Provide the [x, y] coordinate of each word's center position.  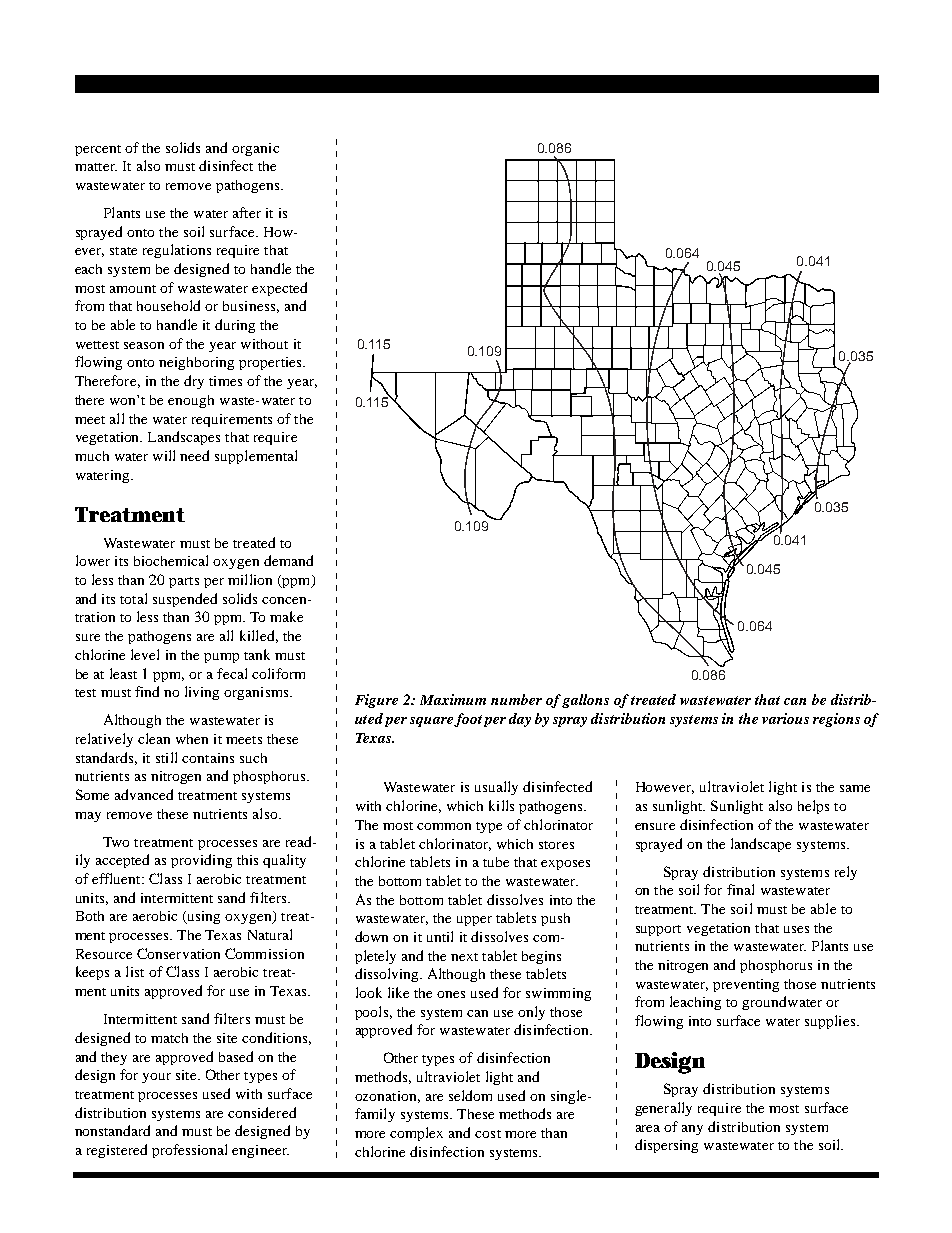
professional [189, 1151]
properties [271, 363]
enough [191, 401]
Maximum [453, 699]
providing [201, 861]
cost [488, 1134]
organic [255, 149]
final [740, 889]
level [145, 654]
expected [279, 289]
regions [836, 720]
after [247, 212]
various [785, 718]
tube [496, 862]
